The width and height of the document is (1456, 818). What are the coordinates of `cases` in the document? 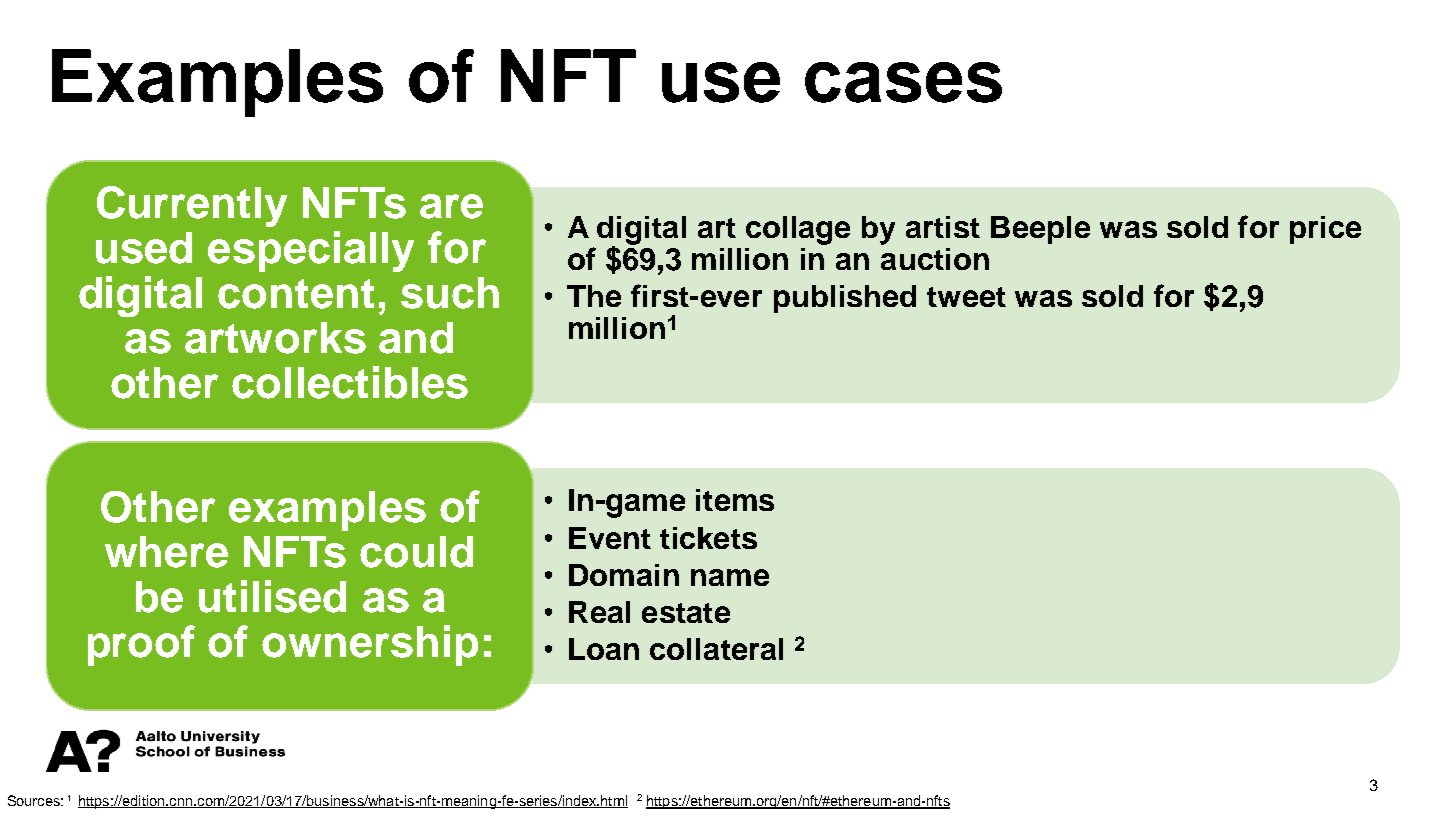 It's located at (903, 82).
